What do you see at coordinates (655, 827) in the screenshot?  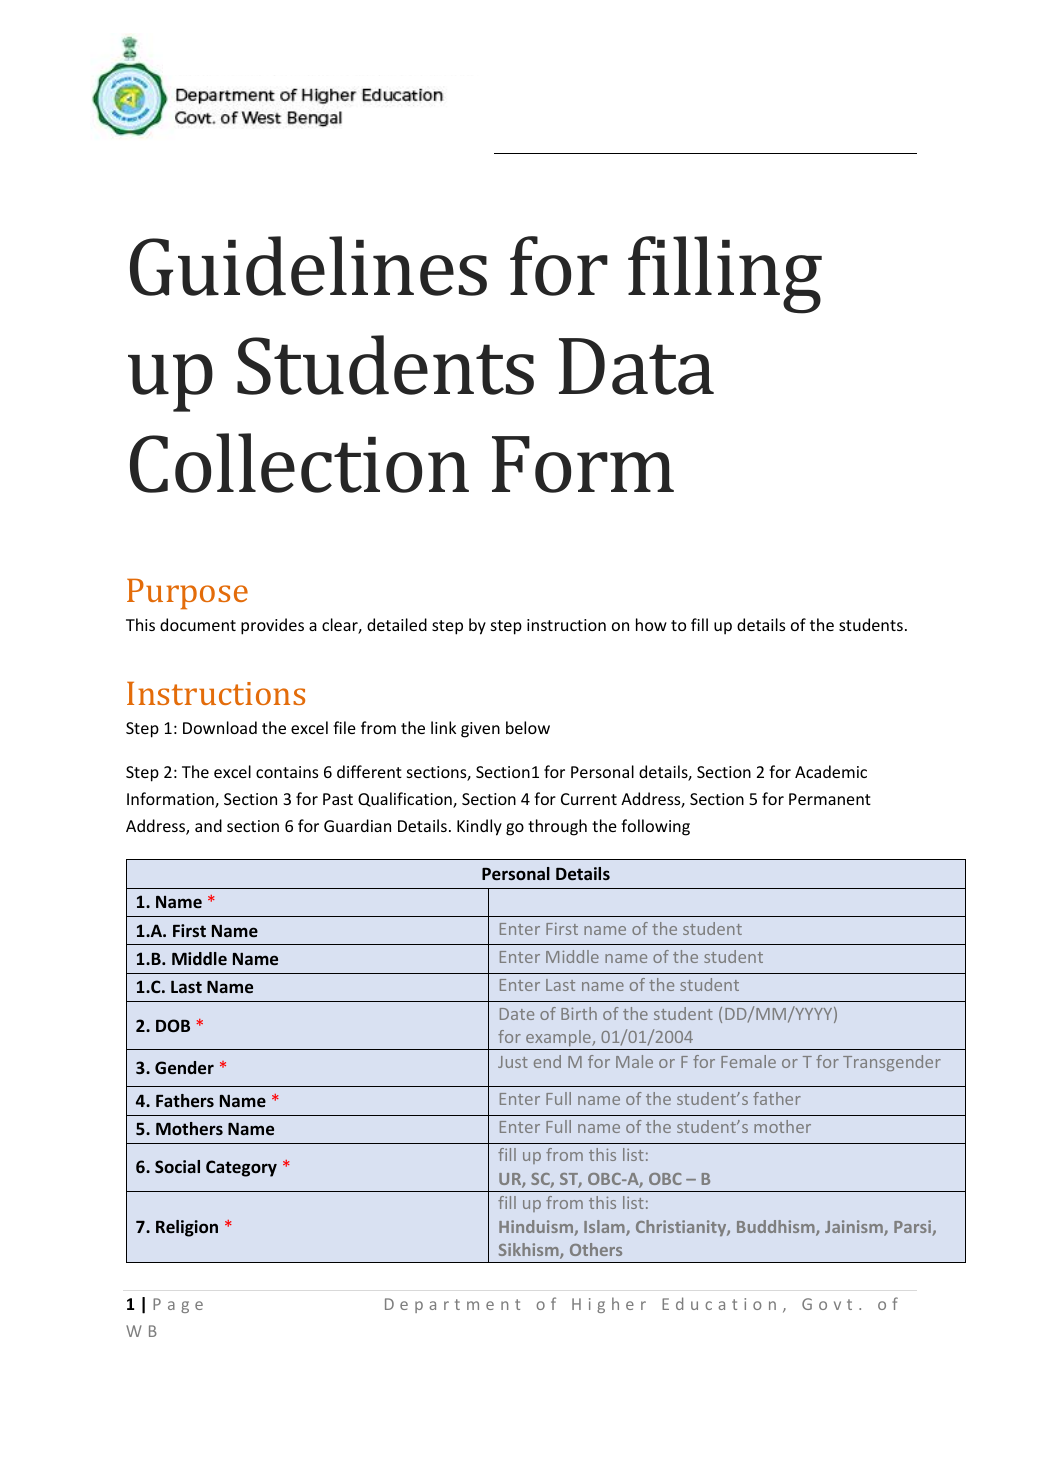 I see `following` at bounding box center [655, 827].
